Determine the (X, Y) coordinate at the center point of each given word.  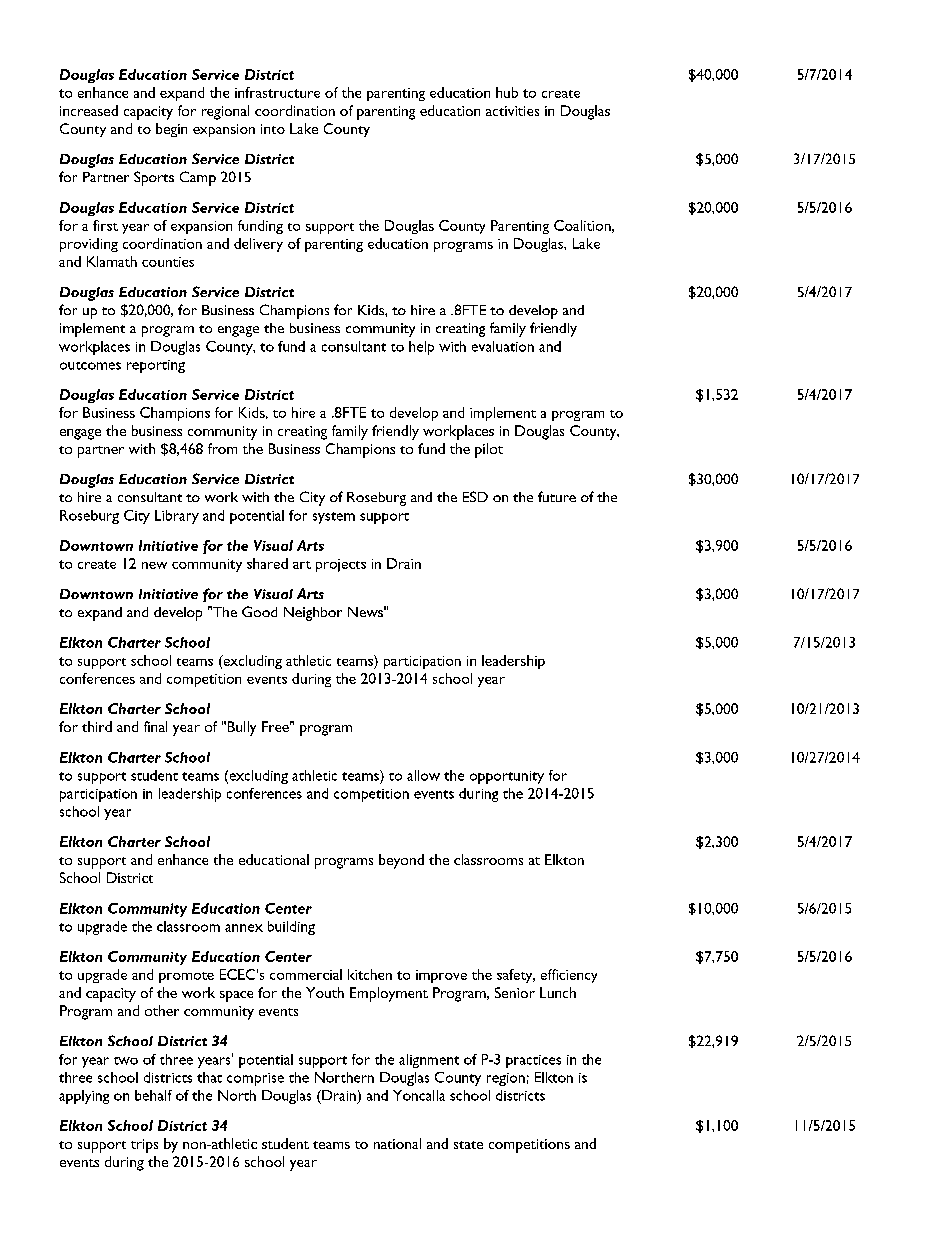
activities (512, 111)
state (468, 1145)
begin (171, 130)
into (273, 129)
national (397, 1143)
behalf (153, 1095)
